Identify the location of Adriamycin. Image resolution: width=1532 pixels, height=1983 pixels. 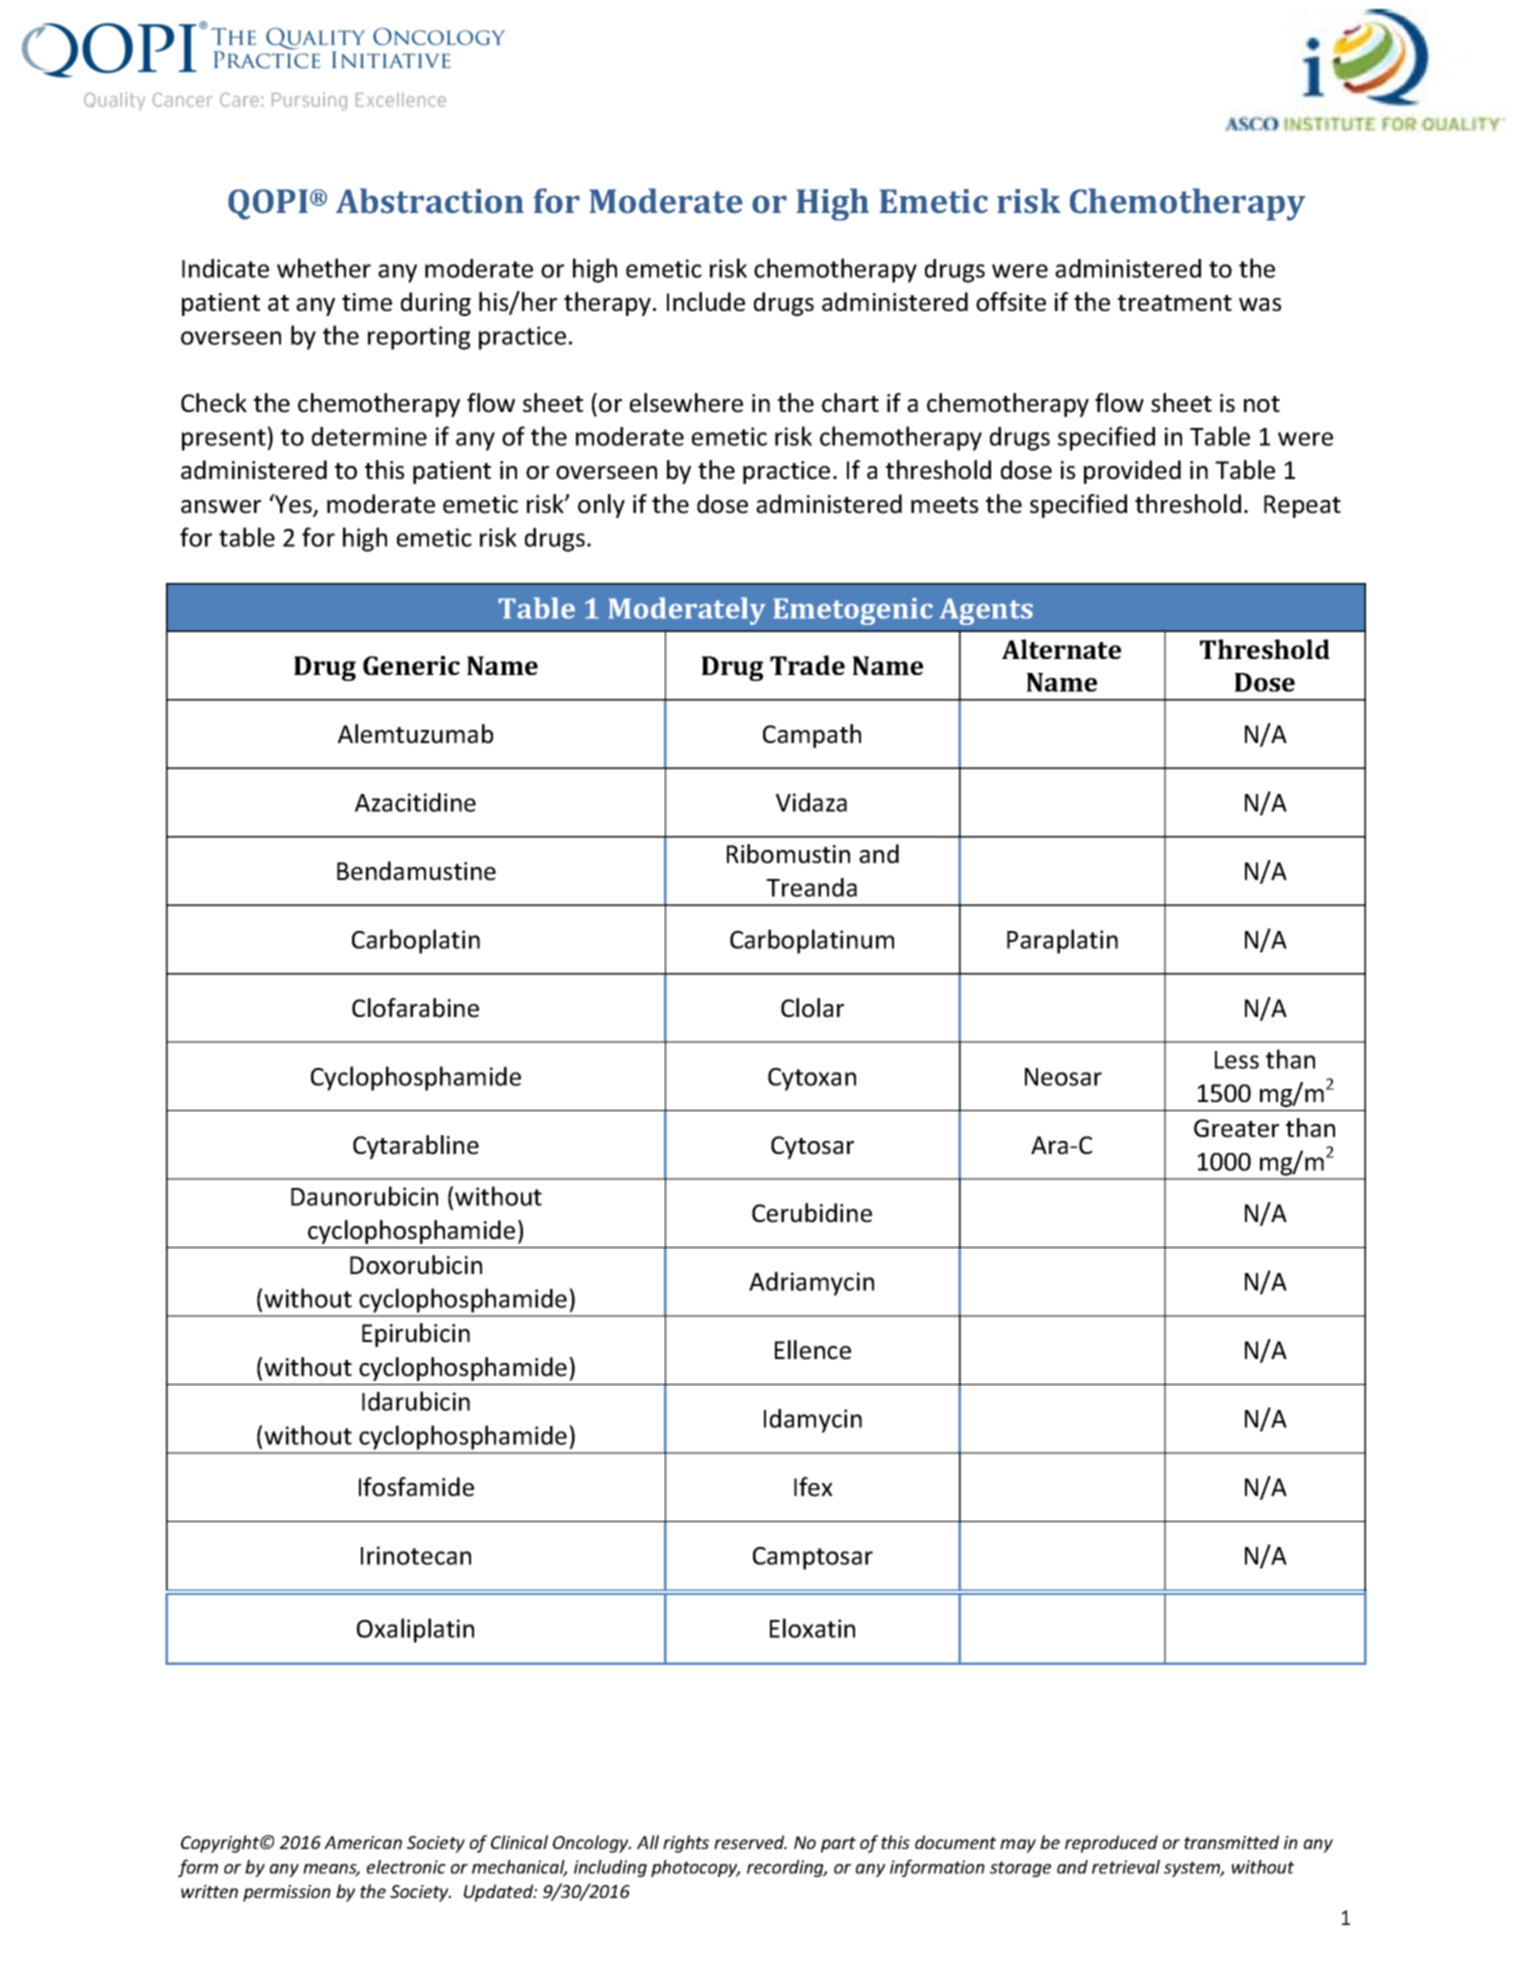
(811, 1284).
